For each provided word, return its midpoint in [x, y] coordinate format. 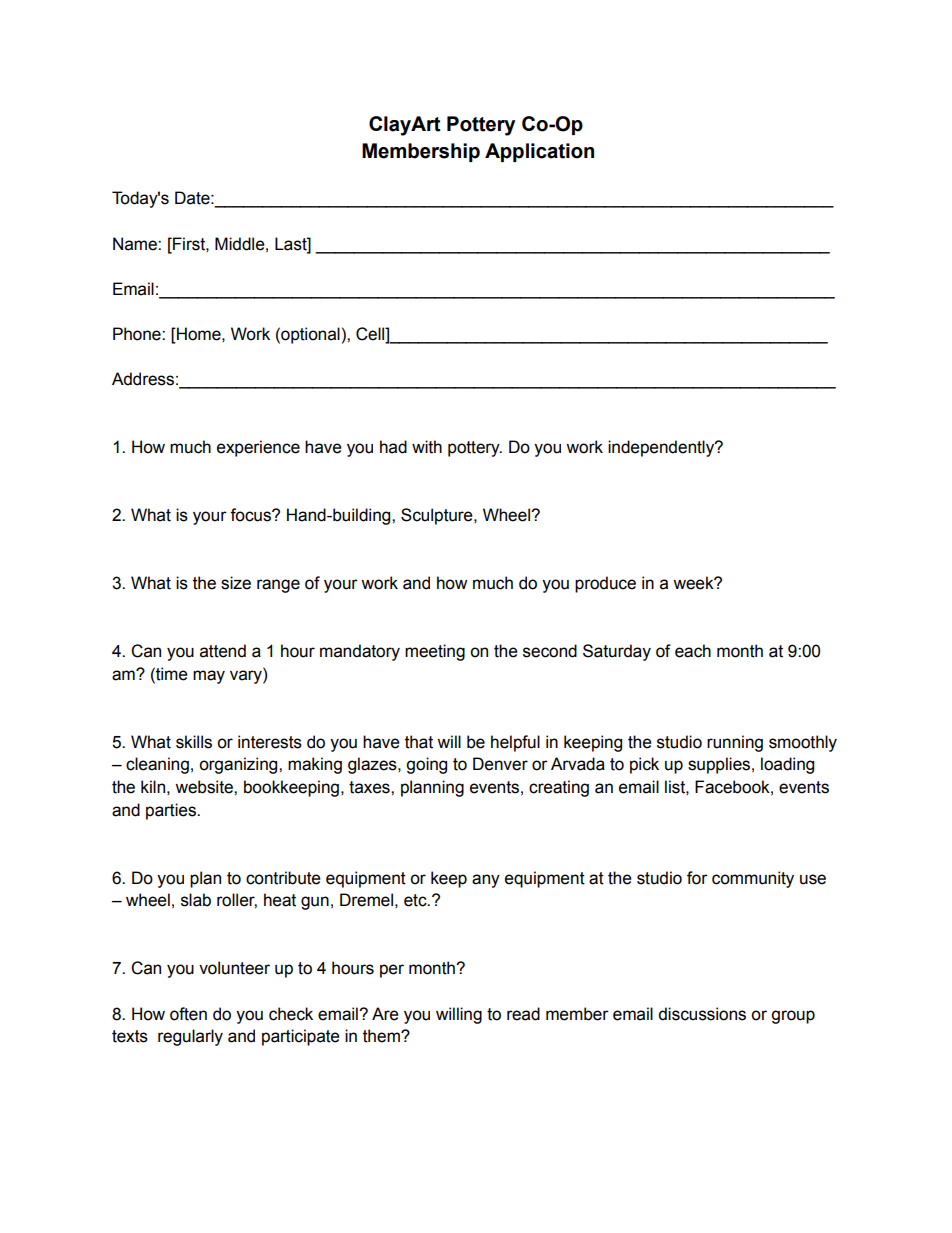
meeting [435, 652]
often [188, 1014]
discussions [702, 1014]
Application [539, 152]
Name [136, 244]
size [236, 583]
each [693, 651]
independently [662, 448]
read [523, 1014]
